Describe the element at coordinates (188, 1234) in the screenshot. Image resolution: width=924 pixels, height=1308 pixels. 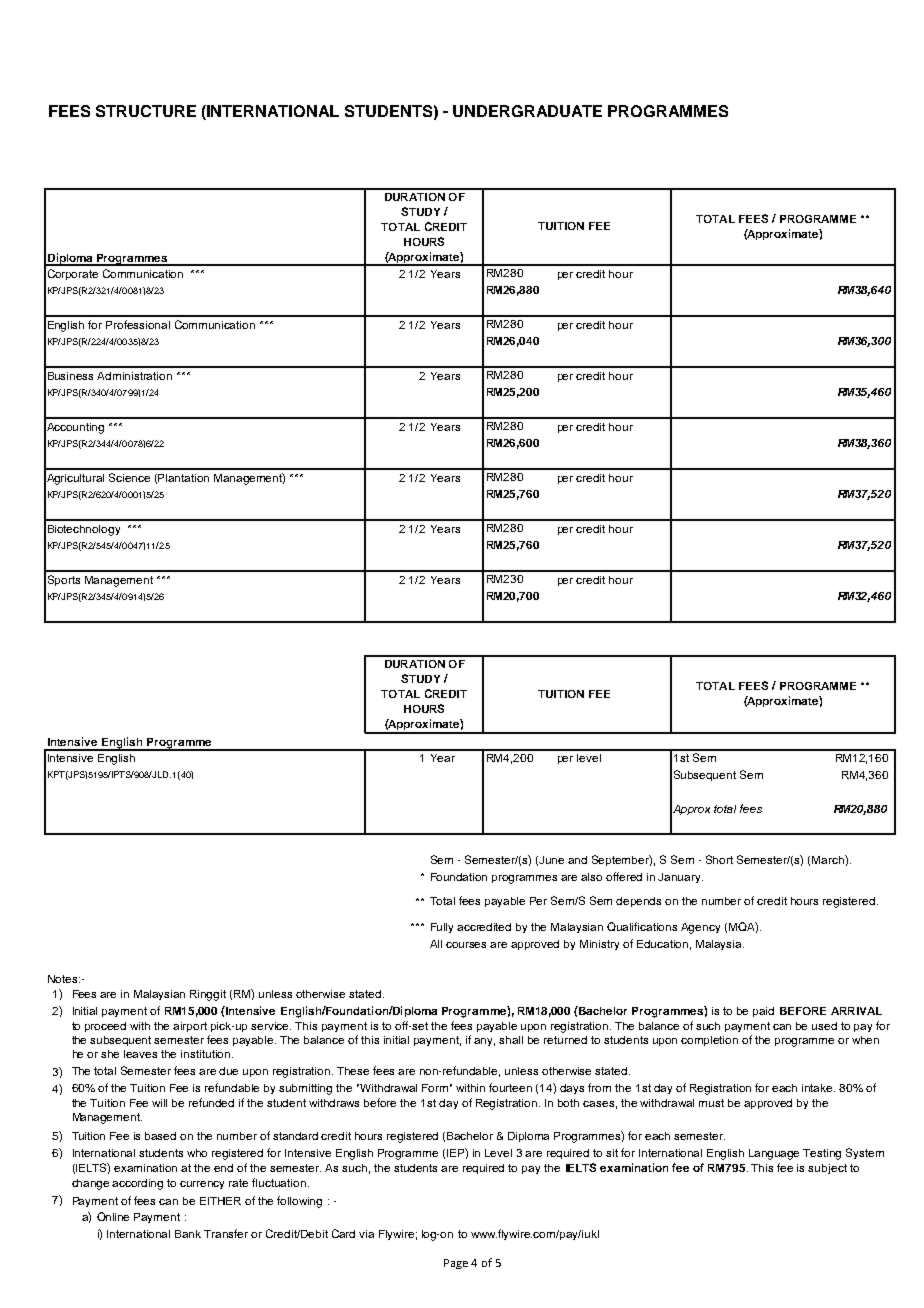
I see `Bank` at that location.
